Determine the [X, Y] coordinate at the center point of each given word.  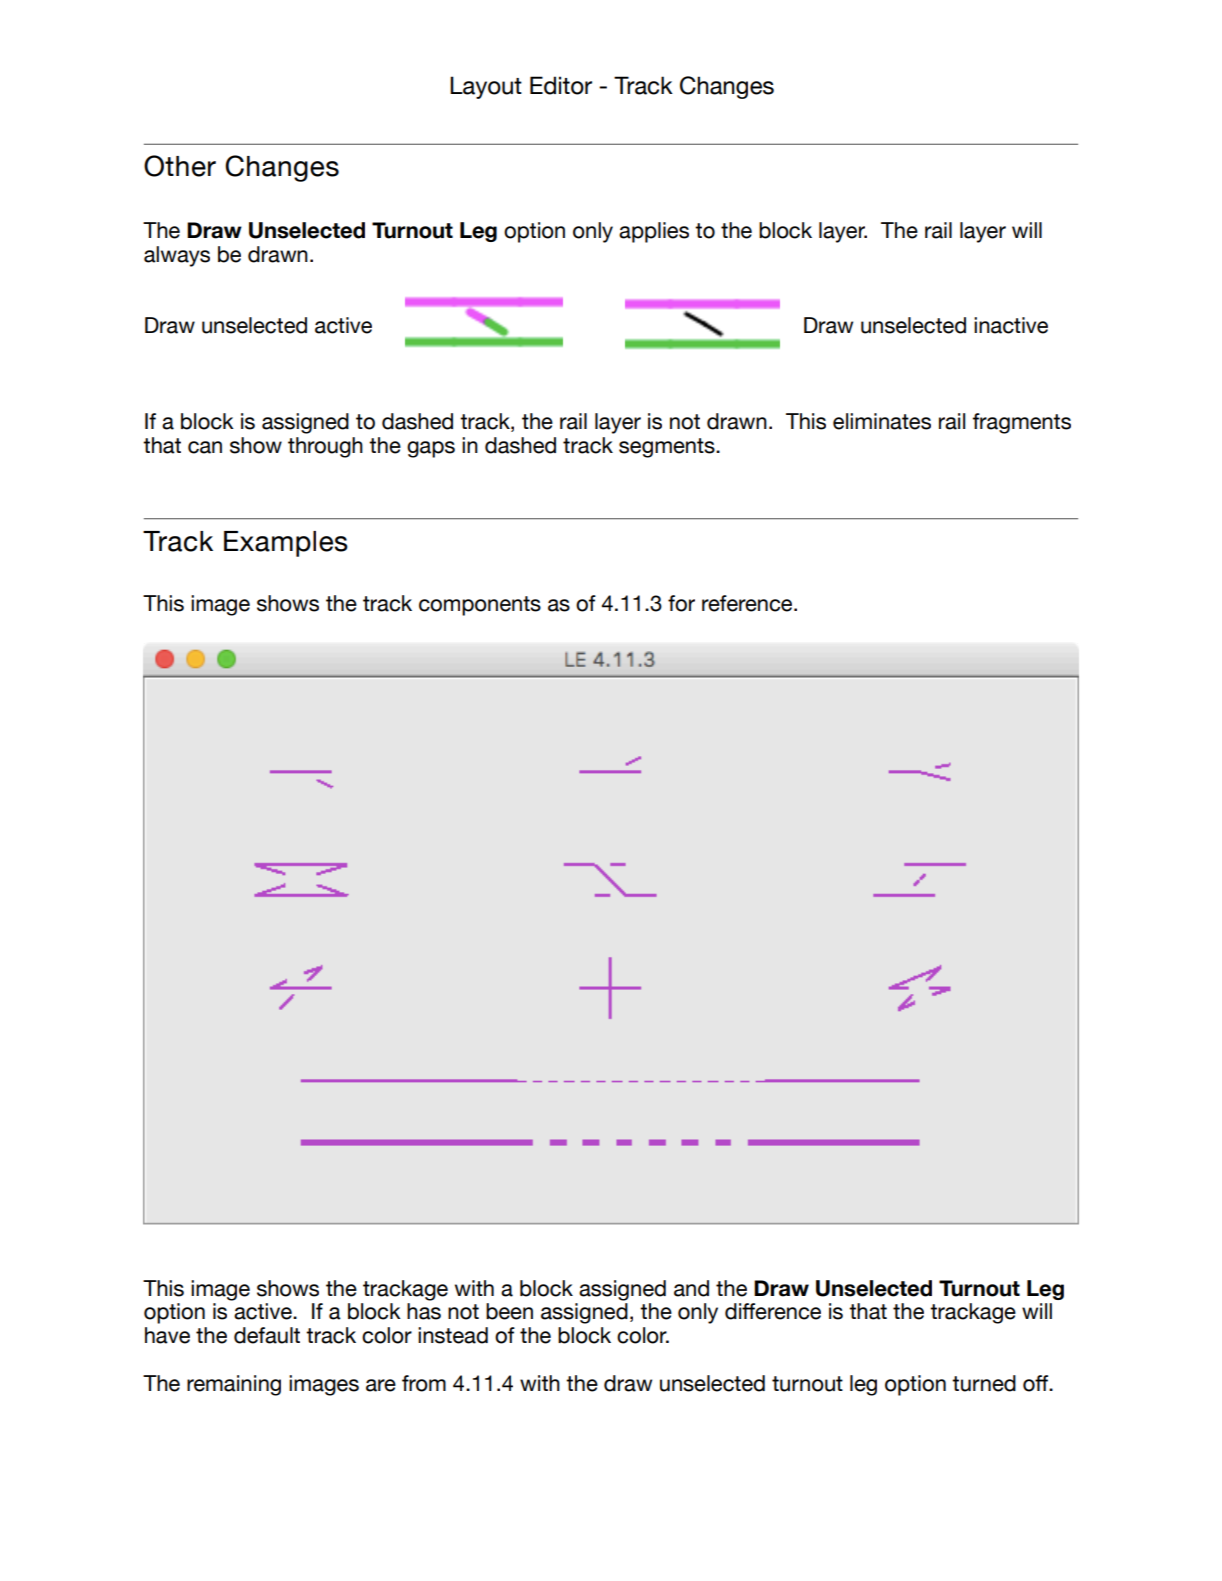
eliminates [882, 421]
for [681, 603]
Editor [561, 85]
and [691, 1288]
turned [984, 1383]
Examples [286, 544]
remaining [234, 1385]
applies [654, 232]
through [325, 447]
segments [668, 448]
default [267, 1335]
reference [748, 603]
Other [180, 166]
